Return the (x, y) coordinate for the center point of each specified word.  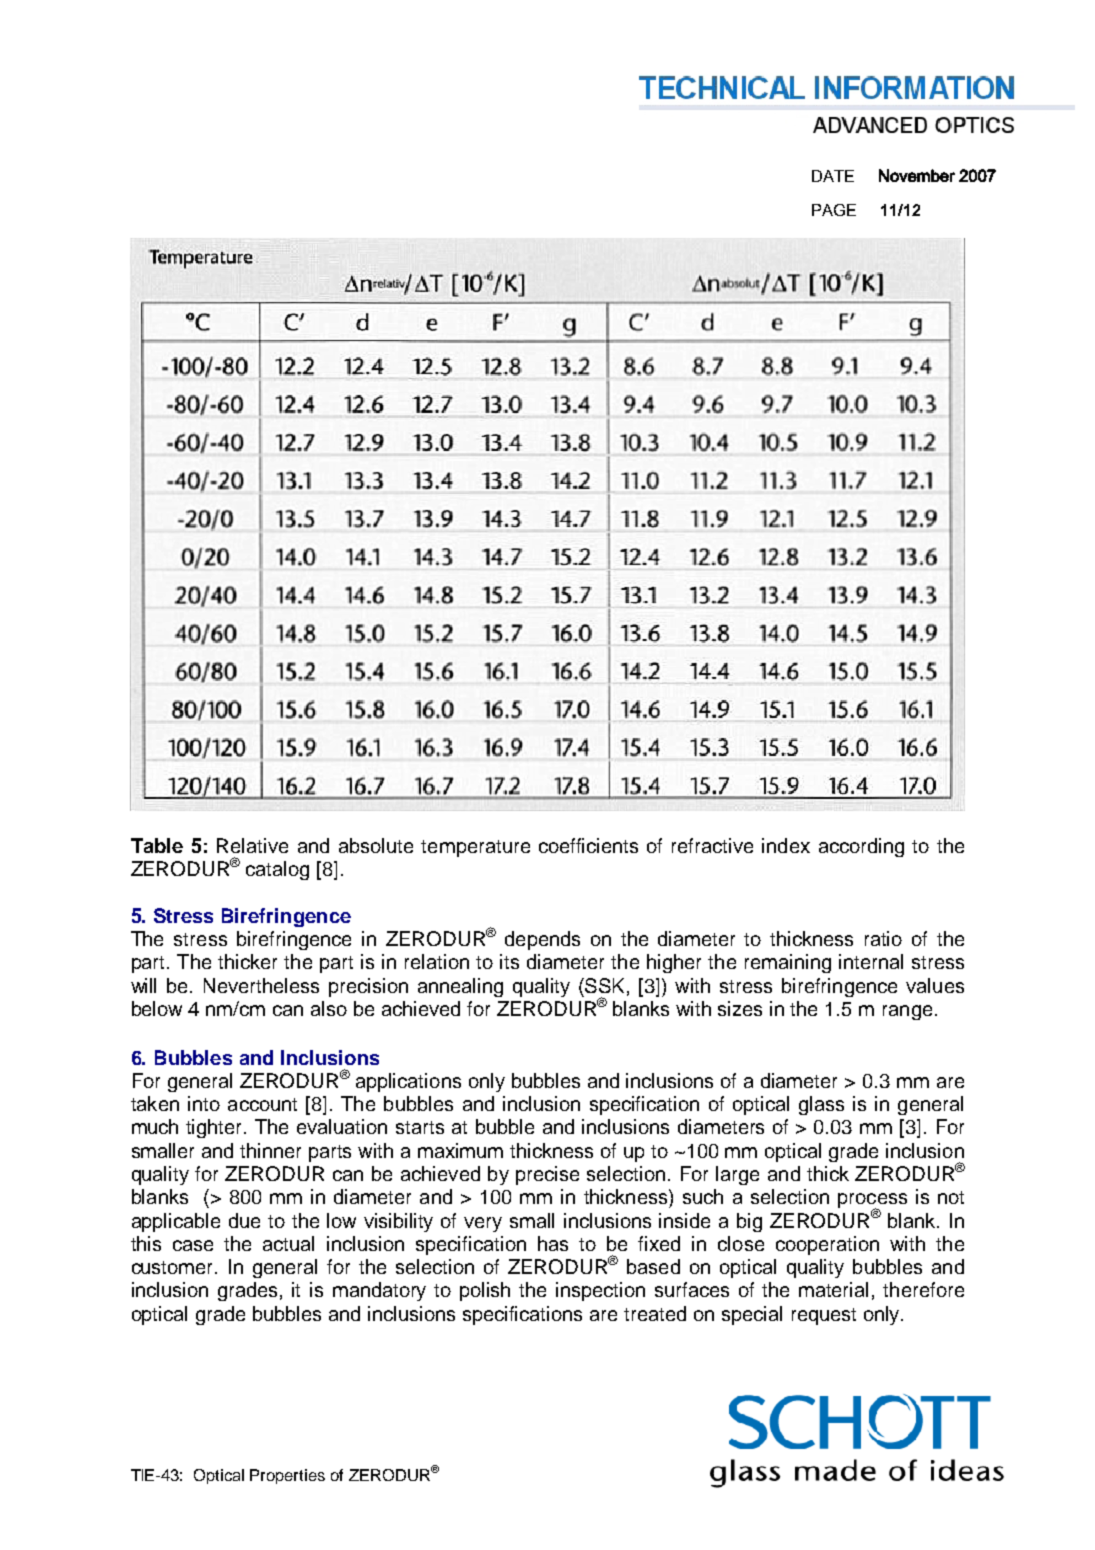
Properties (287, 1476)
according (861, 847)
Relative (252, 845)
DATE (833, 176)
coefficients (588, 845)
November (917, 175)
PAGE (834, 210)
